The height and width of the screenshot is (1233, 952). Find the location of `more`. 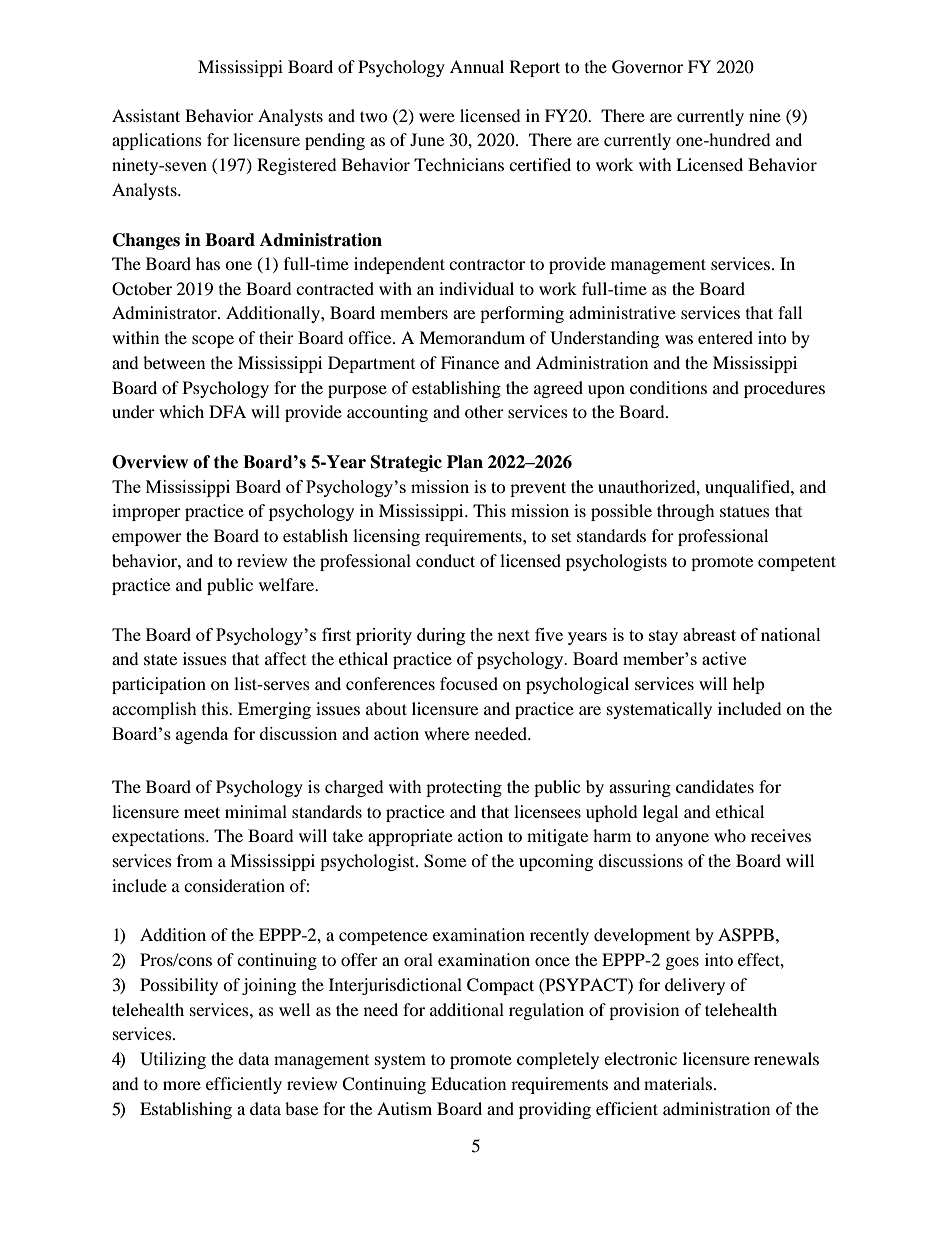

more is located at coordinates (182, 1085).
